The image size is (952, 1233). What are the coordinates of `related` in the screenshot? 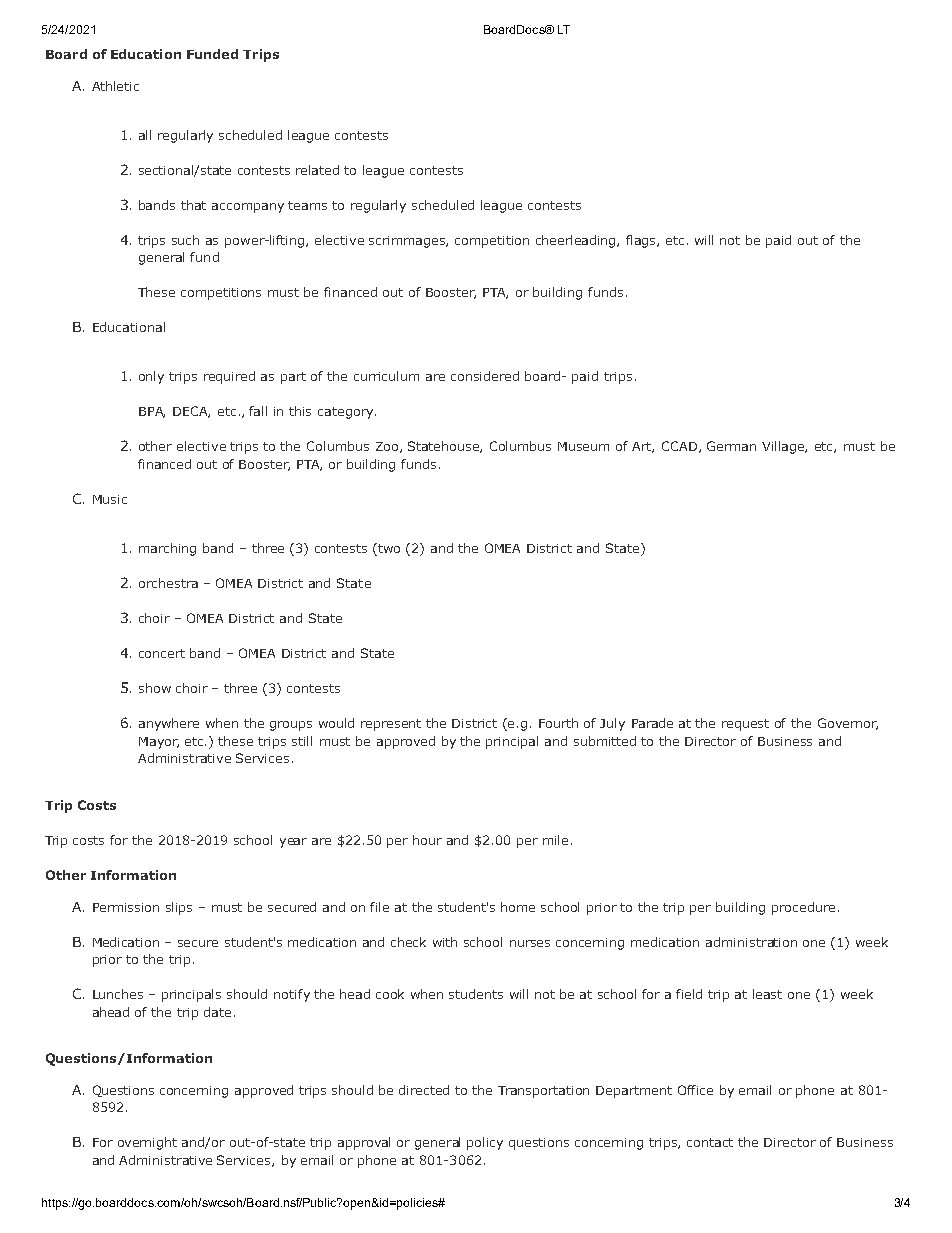 It's located at (317, 170).
